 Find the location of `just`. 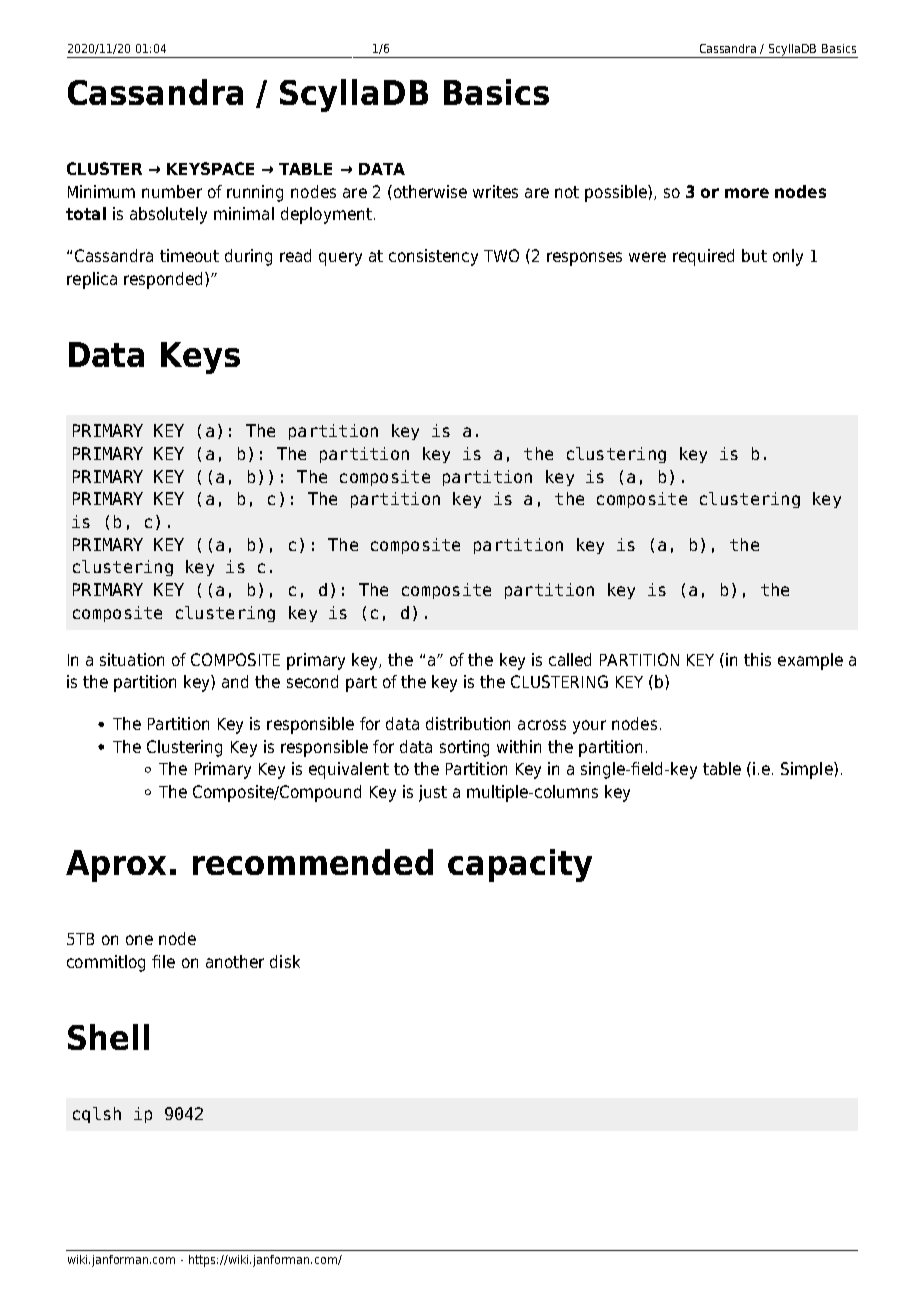

just is located at coordinates (433, 793).
